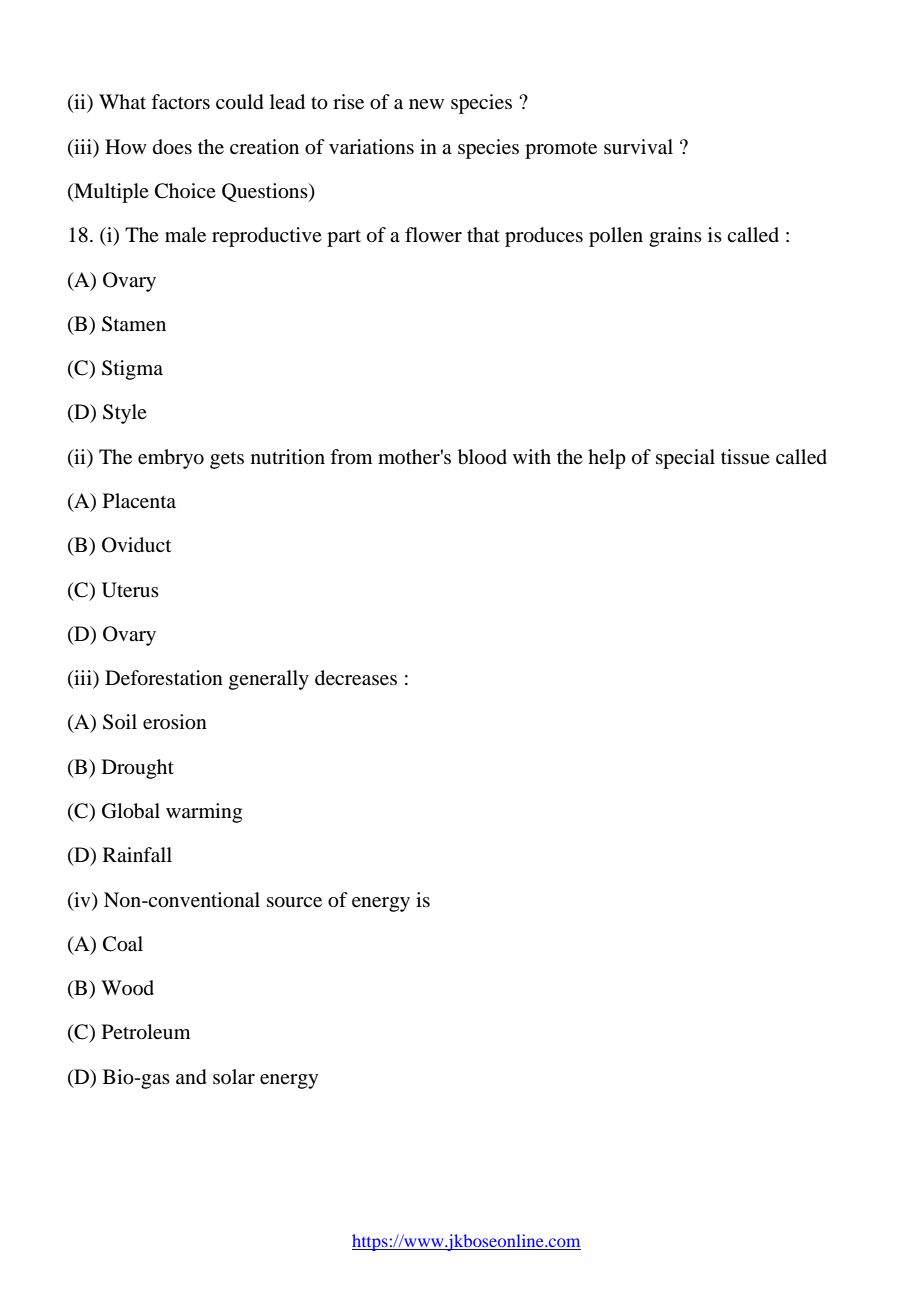 The height and width of the screenshot is (1307, 924). Describe the element at coordinates (172, 147) in the screenshot. I see `does` at that location.
